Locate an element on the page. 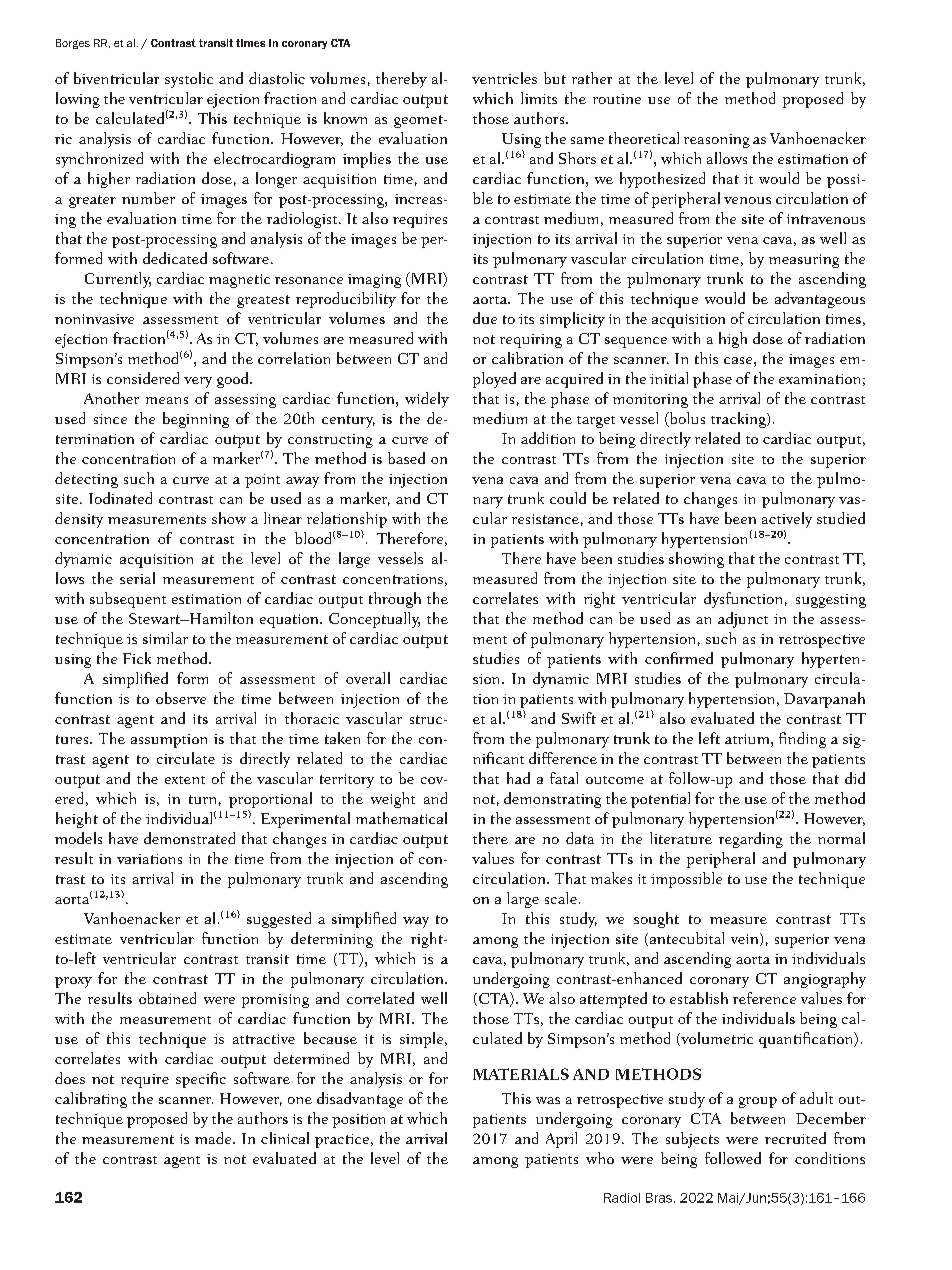 This image has height=1270, width=952. April is located at coordinates (561, 1140).
